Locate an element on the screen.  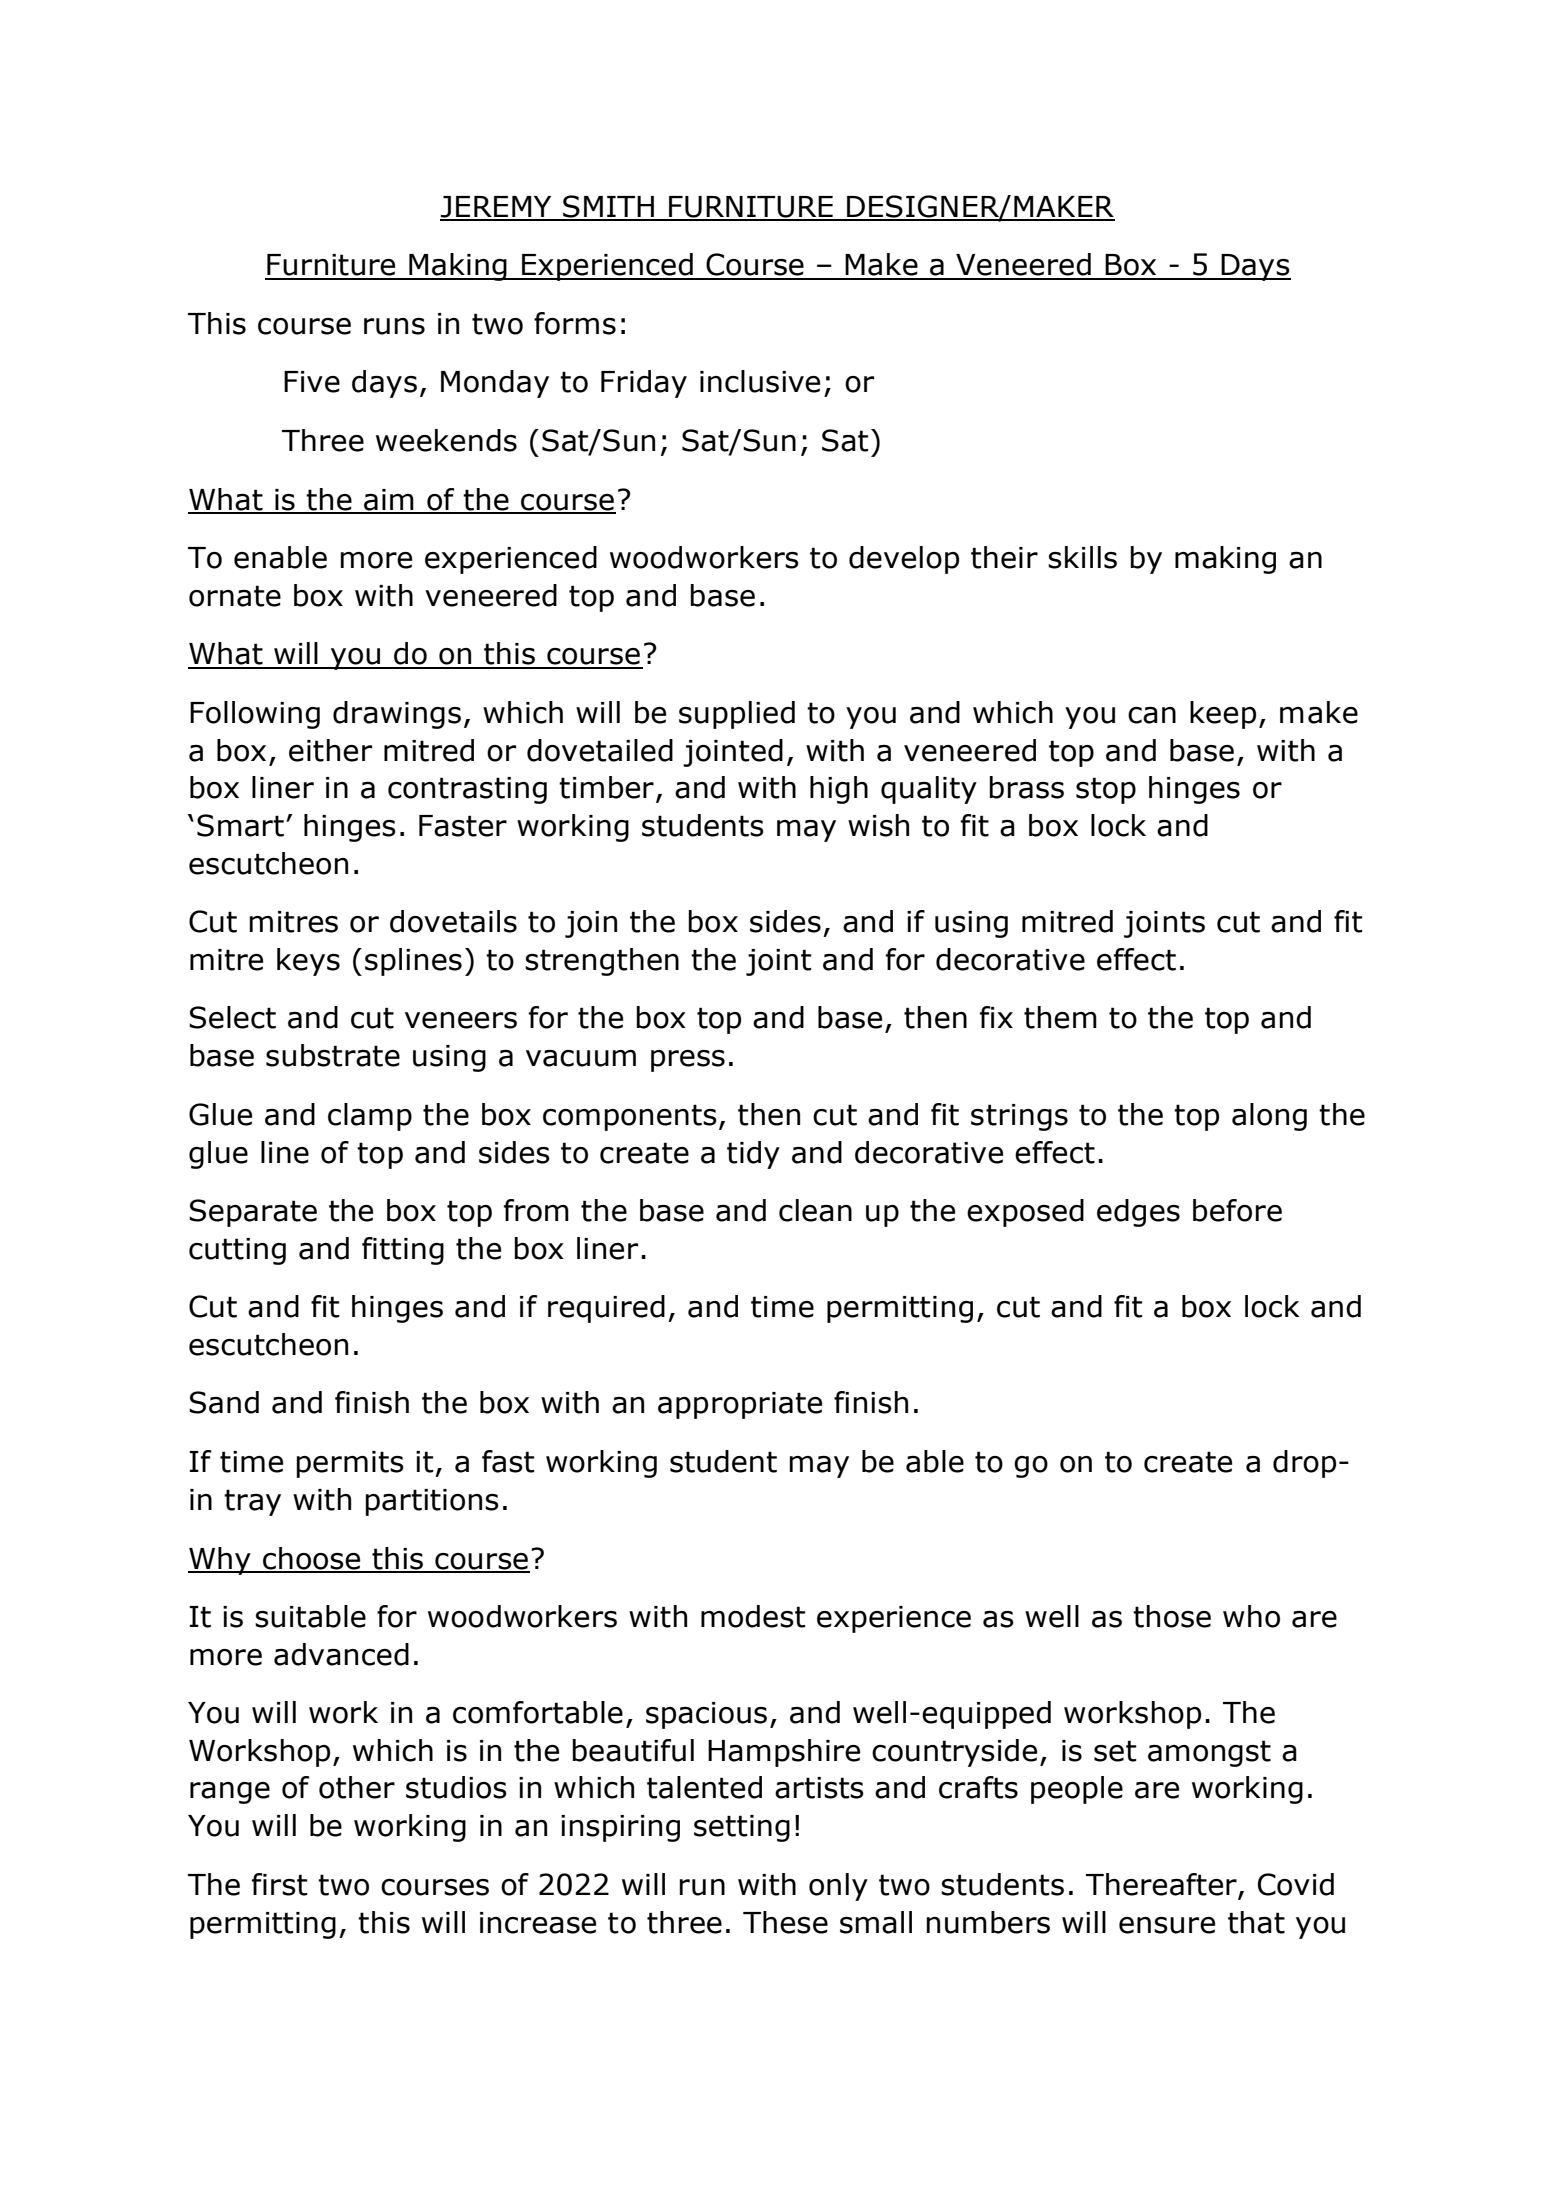
press is located at coordinates (688, 1061).
